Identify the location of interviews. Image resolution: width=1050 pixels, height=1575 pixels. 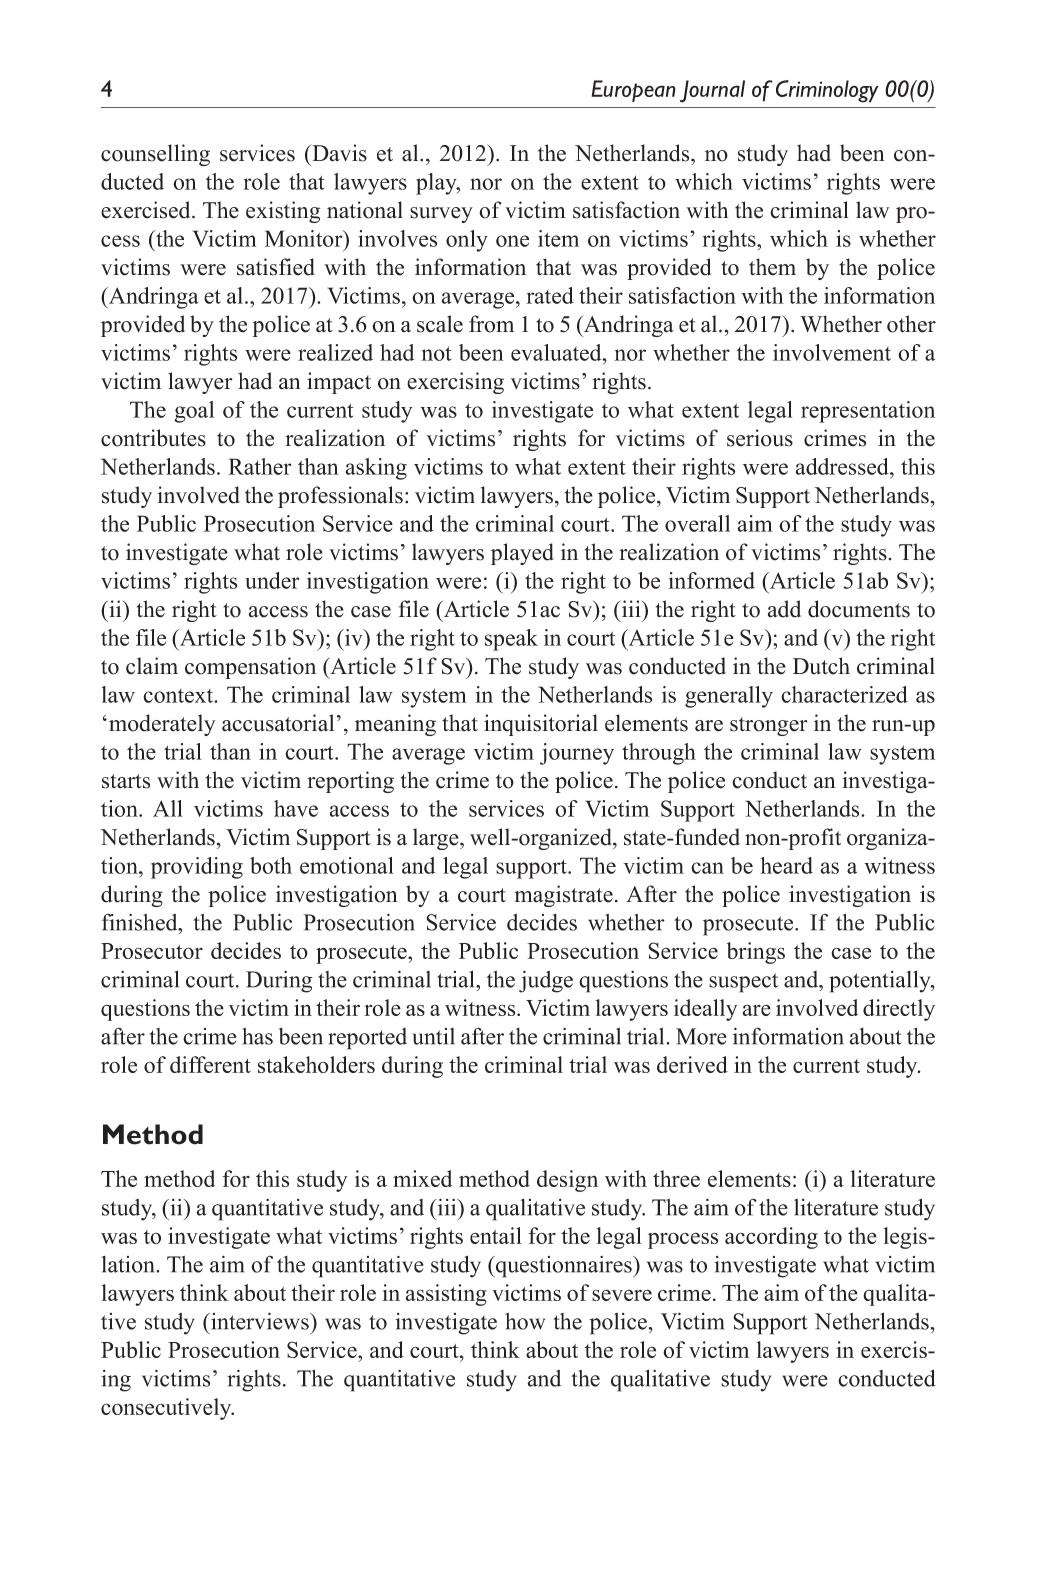
(260, 1321).
